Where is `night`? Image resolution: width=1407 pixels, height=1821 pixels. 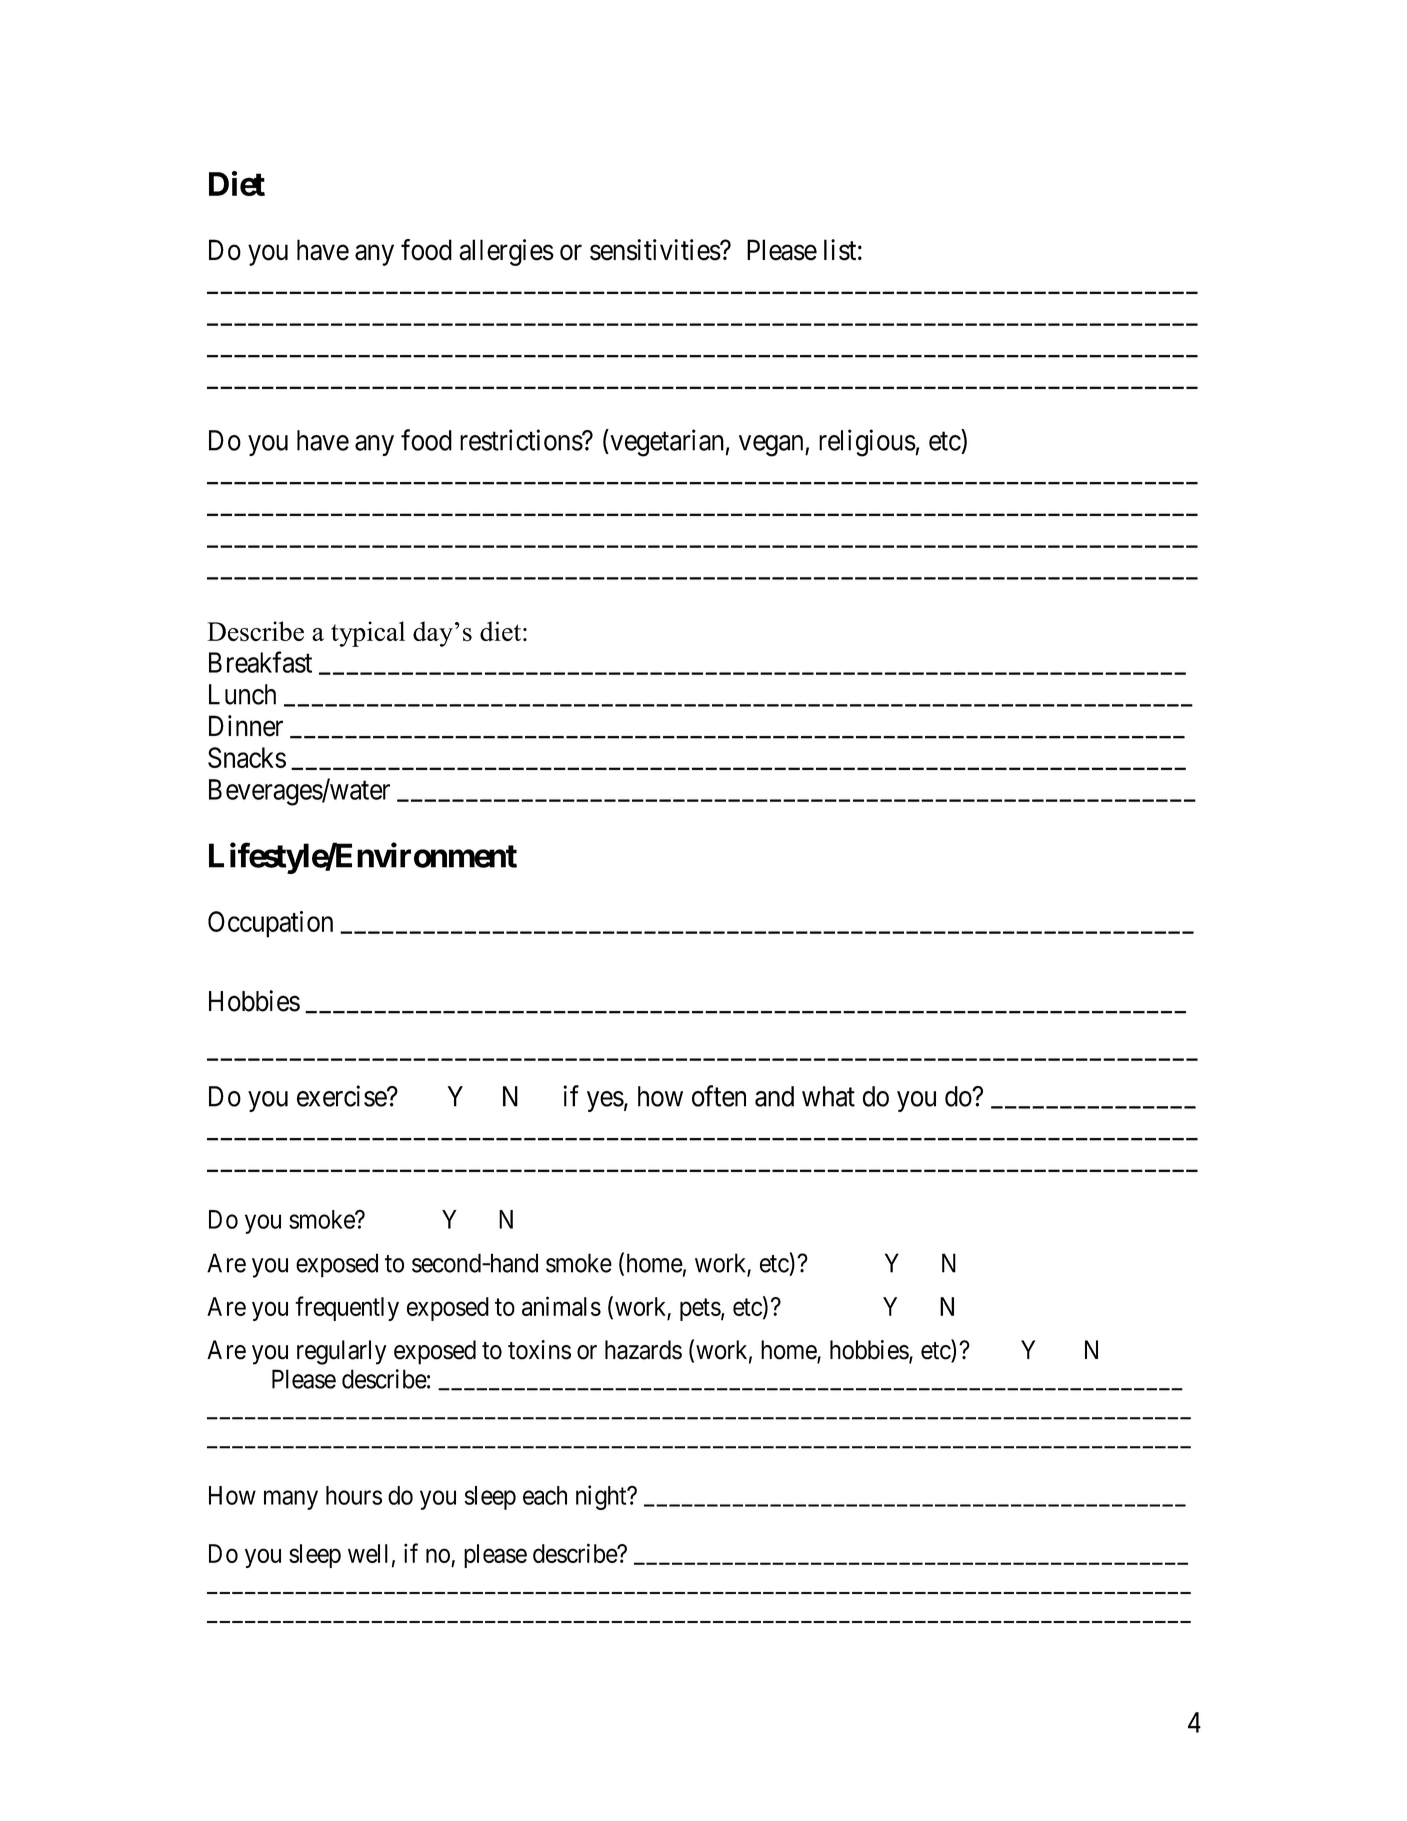
night is located at coordinates (602, 1497).
